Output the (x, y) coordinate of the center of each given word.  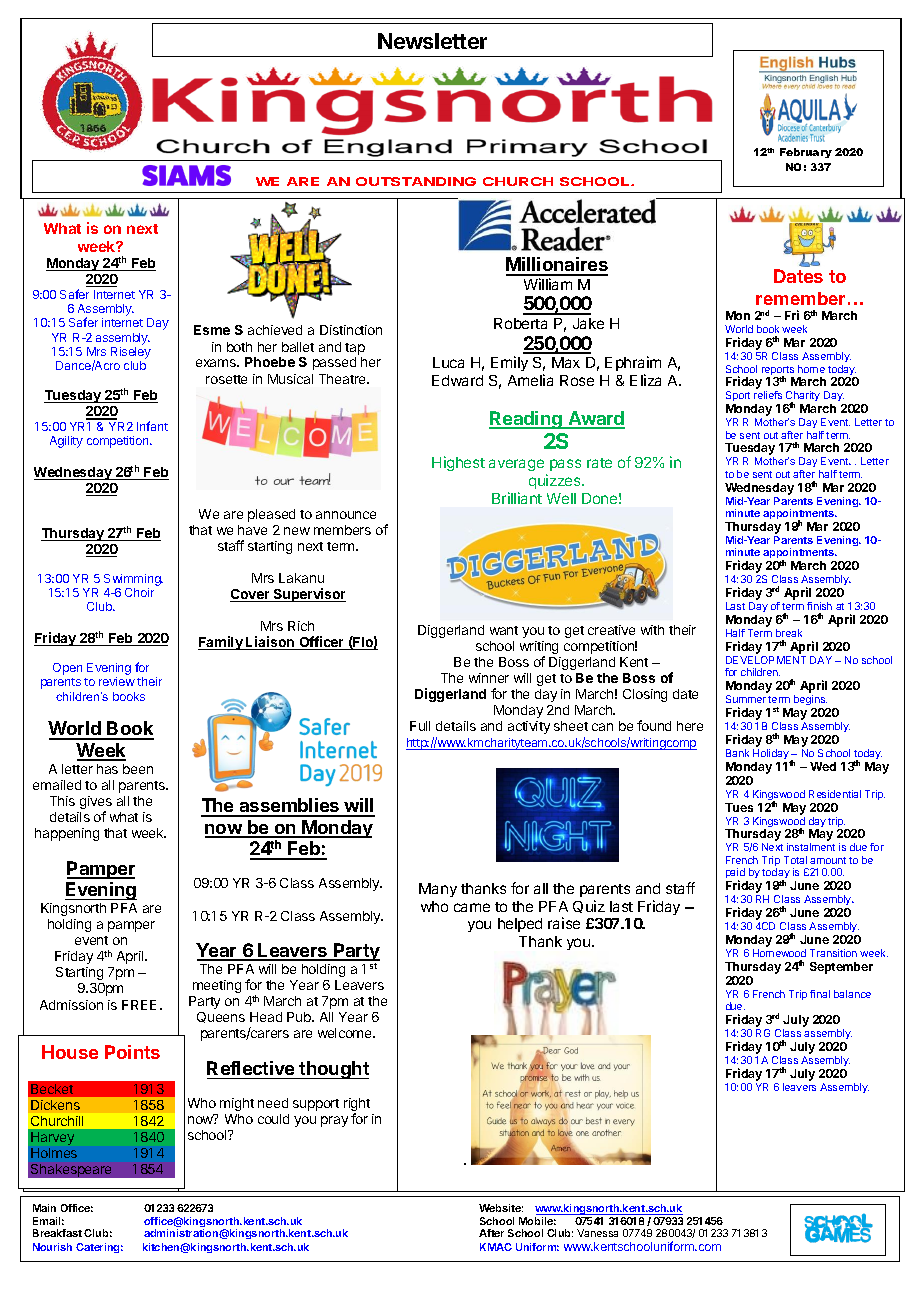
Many (438, 890)
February (806, 153)
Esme (212, 330)
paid (736, 875)
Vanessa (597, 1233)
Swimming (133, 581)
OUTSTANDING (416, 181)
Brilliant (517, 498)
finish (819, 606)
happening (67, 834)
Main (44, 1208)
